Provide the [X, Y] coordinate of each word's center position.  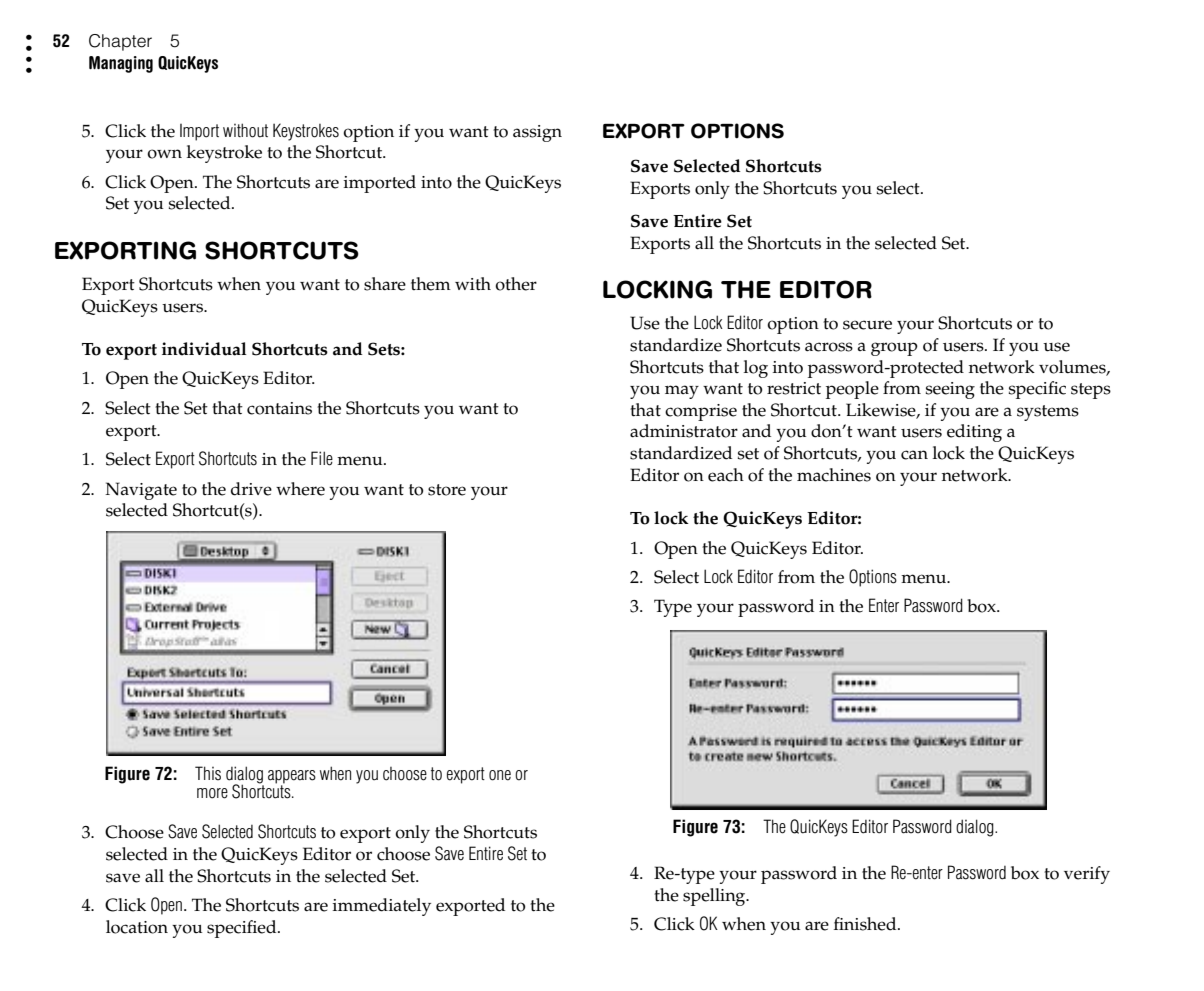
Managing [121, 64]
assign [537, 133]
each [726, 475]
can [914, 455]
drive [251, 489]
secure [867, 325]
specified [243, 929]
